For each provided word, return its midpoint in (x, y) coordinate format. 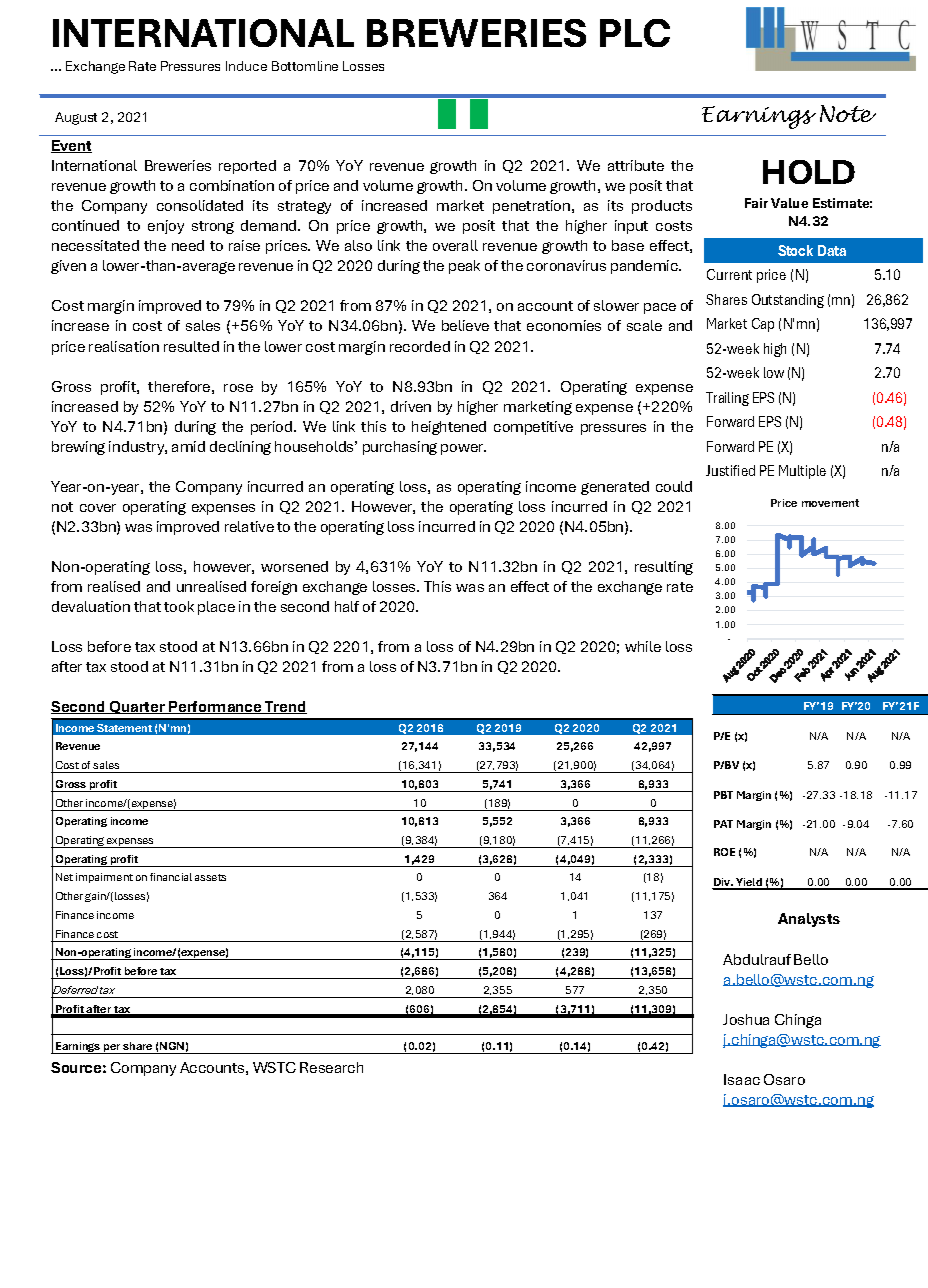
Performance (215, 707)
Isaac (742, 1079)
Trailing (727, 399)
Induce (246, 66)
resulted (191, 346)
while (643, 646)
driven (411, 406)
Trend (285, 707)
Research (331, 1067)
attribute (636, 165)
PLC (635, 33)
